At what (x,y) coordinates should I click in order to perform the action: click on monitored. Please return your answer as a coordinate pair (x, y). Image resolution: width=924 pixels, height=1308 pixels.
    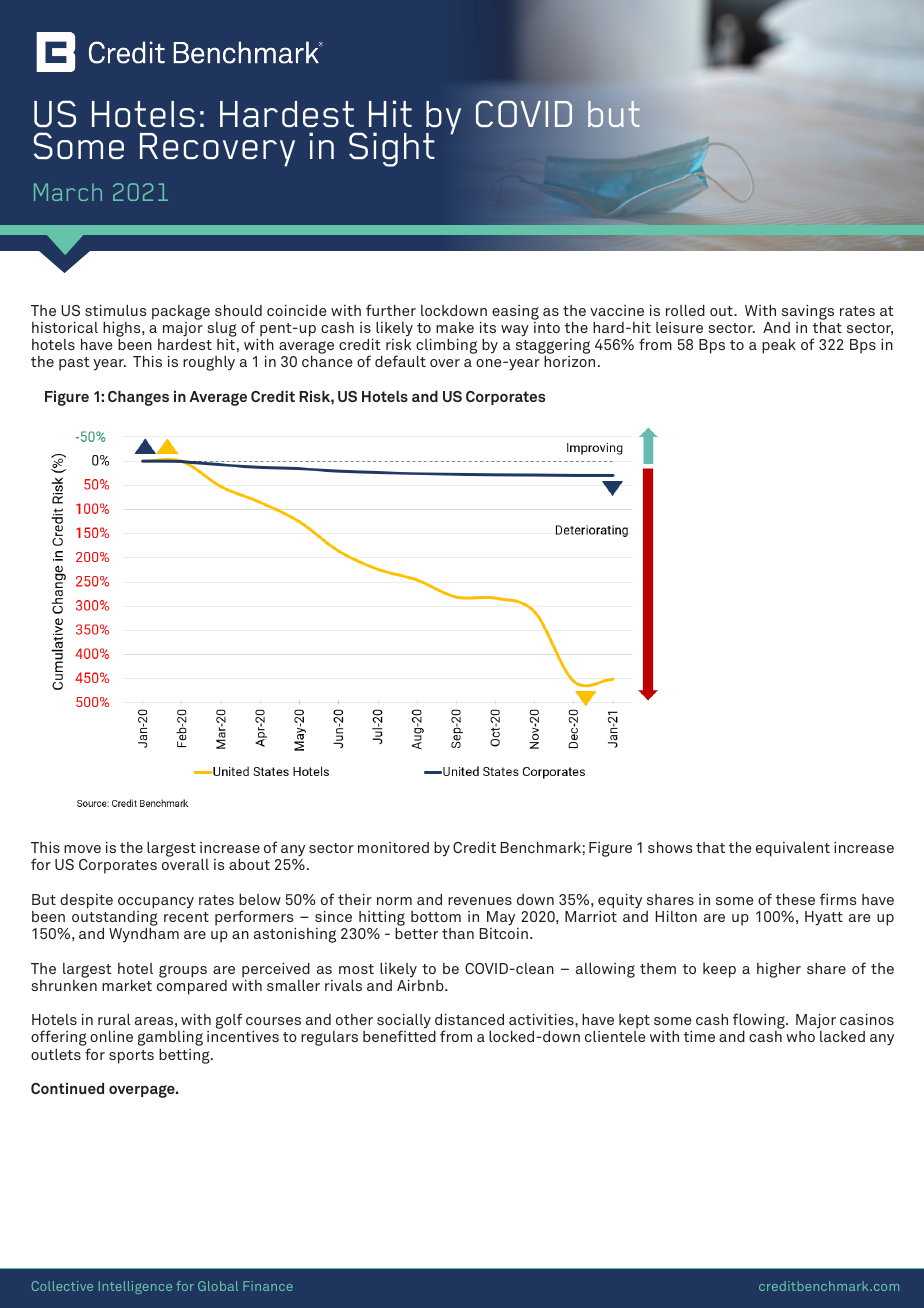
    Looking at the image, I should click on (393, 847).
